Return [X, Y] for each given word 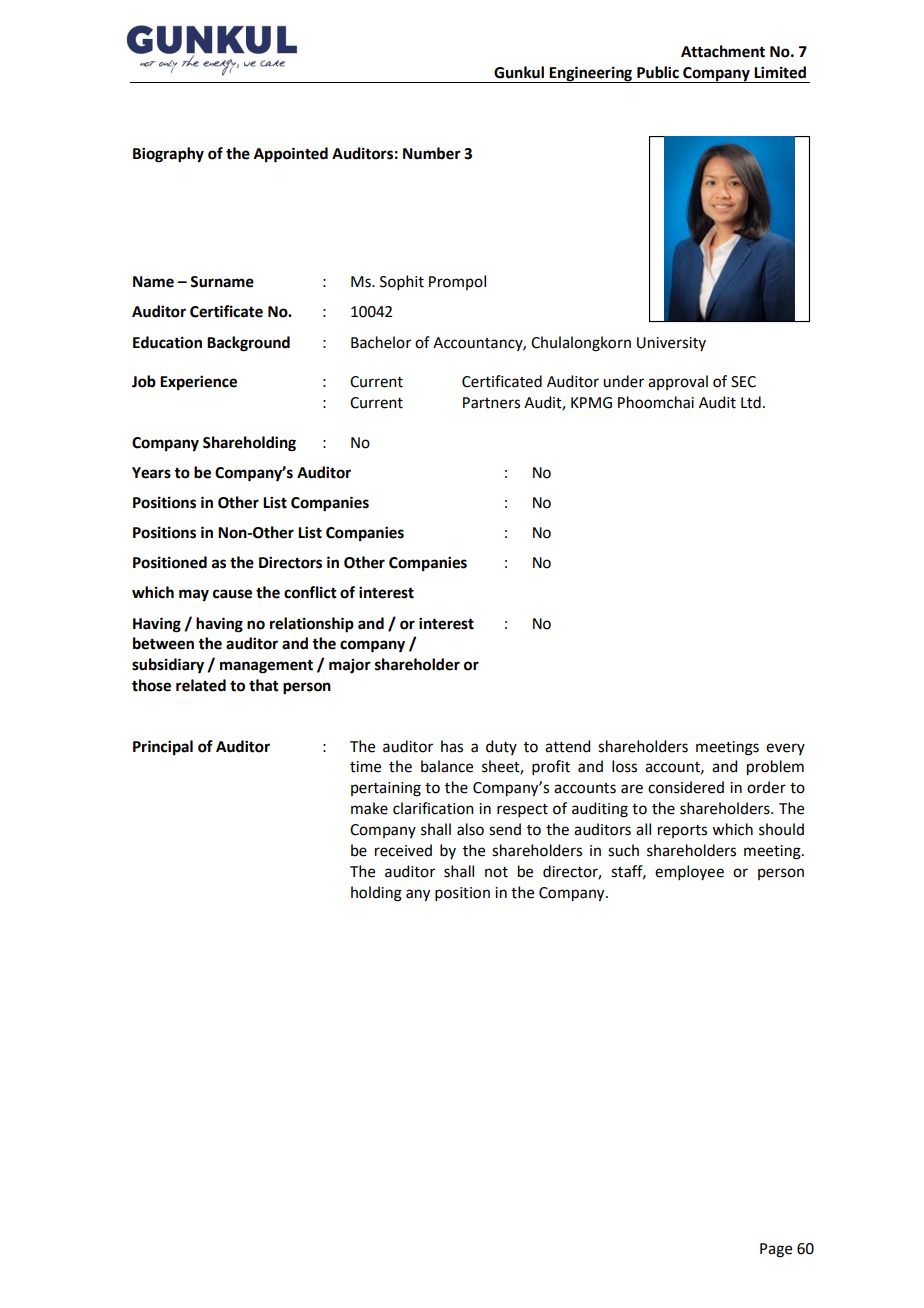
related [201, 685]
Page [776, 1250]
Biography [168, 155]
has [452, 746]
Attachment [723, 51]
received [403, 850]
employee [689, 872]
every [785, 749]
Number [432, 153]
